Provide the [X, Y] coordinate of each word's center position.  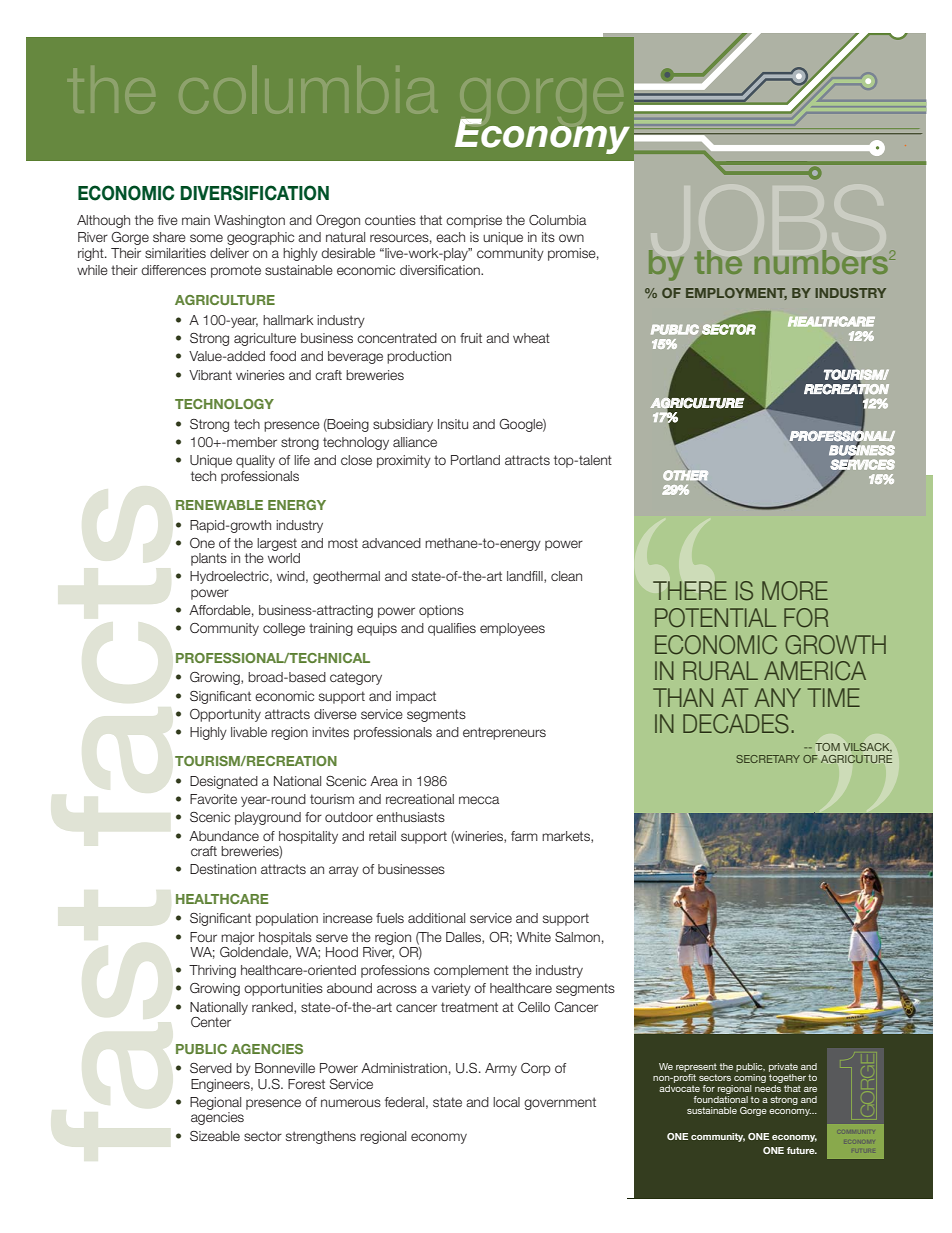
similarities [175, 253]
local [506, 1102]
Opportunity [225, 715]
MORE [795, 591]
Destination [223, 869]
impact [416, 697]
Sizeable [215, 1136]
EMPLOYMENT [736, 294]
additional [436, 918]
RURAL [720, 671]
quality [255, 461]
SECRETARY [768, 759]
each [450, 237]
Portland [475, 460]
